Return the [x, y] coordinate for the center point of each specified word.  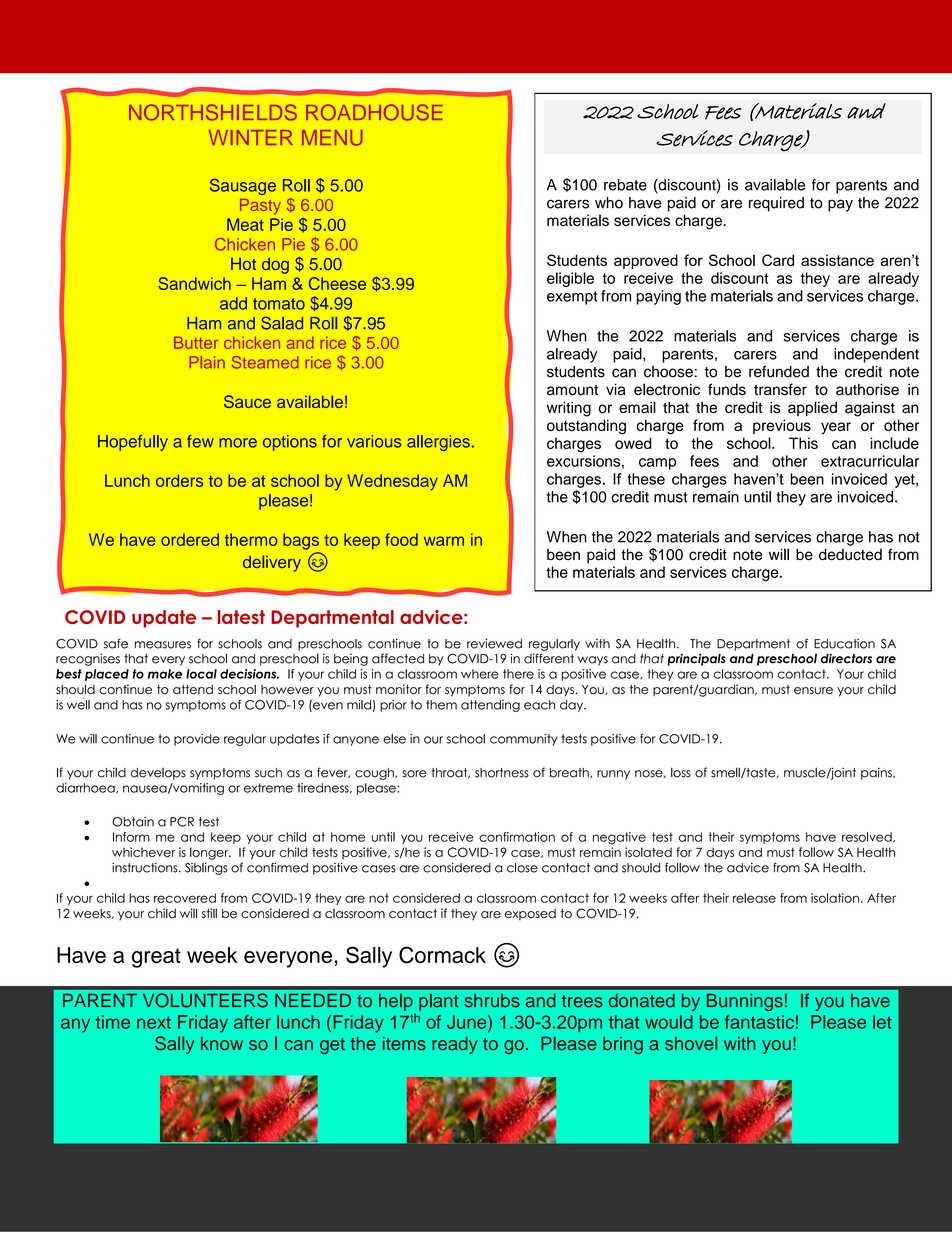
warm [444, 541]
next [154, 1022]
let [882, 1022]
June [468, 1022]
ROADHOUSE [374, 112]
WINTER [250, 138]
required [776, 204]
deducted [850, 554]
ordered [190, 539]
